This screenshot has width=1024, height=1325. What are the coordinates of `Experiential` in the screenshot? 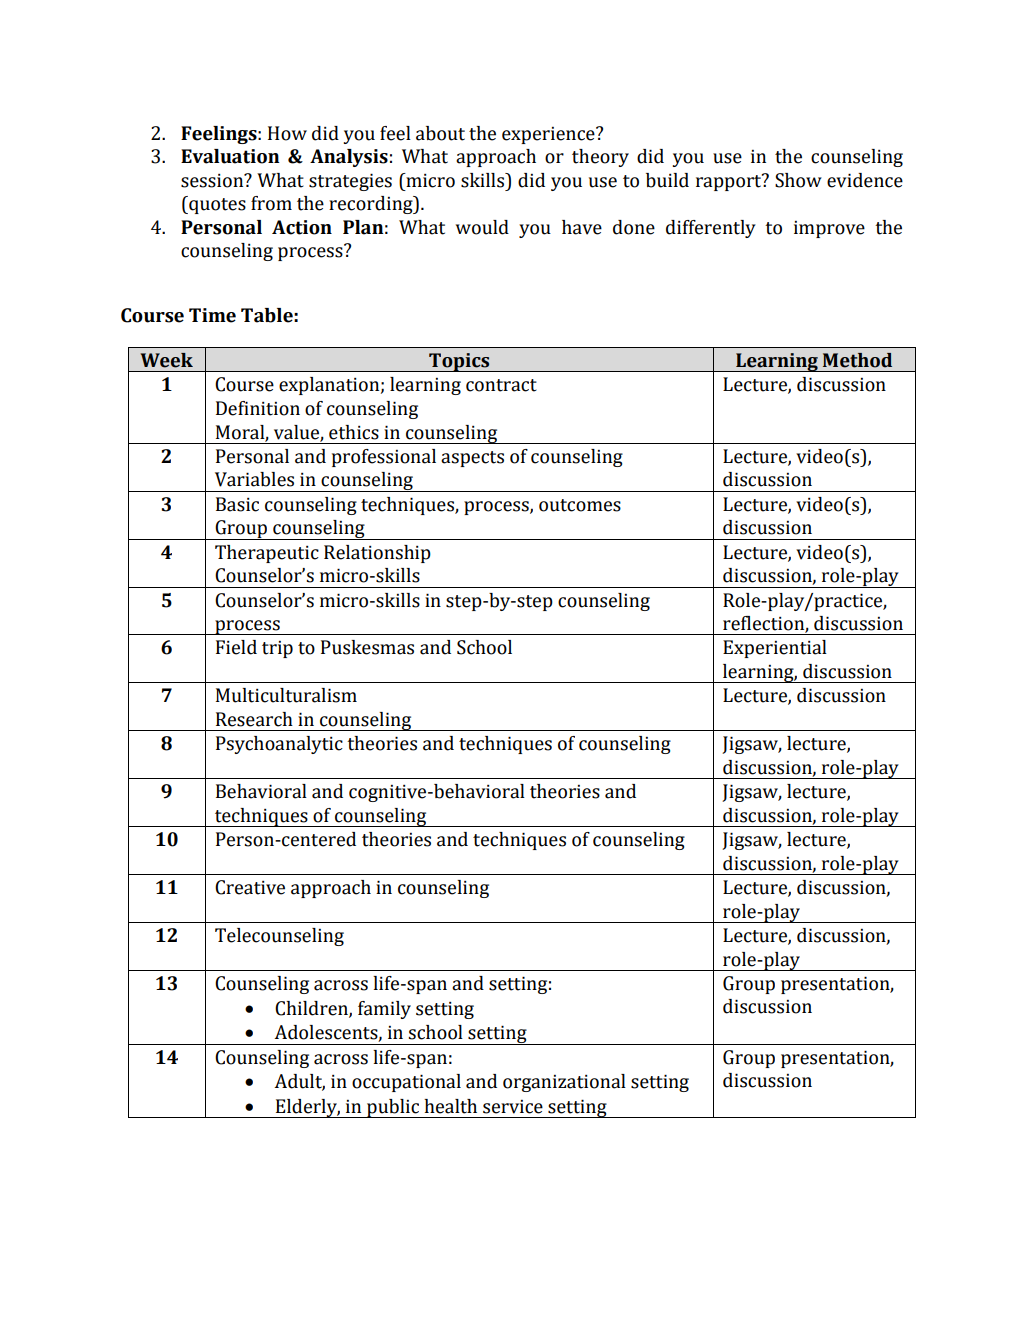 It's located at (775, 649).
